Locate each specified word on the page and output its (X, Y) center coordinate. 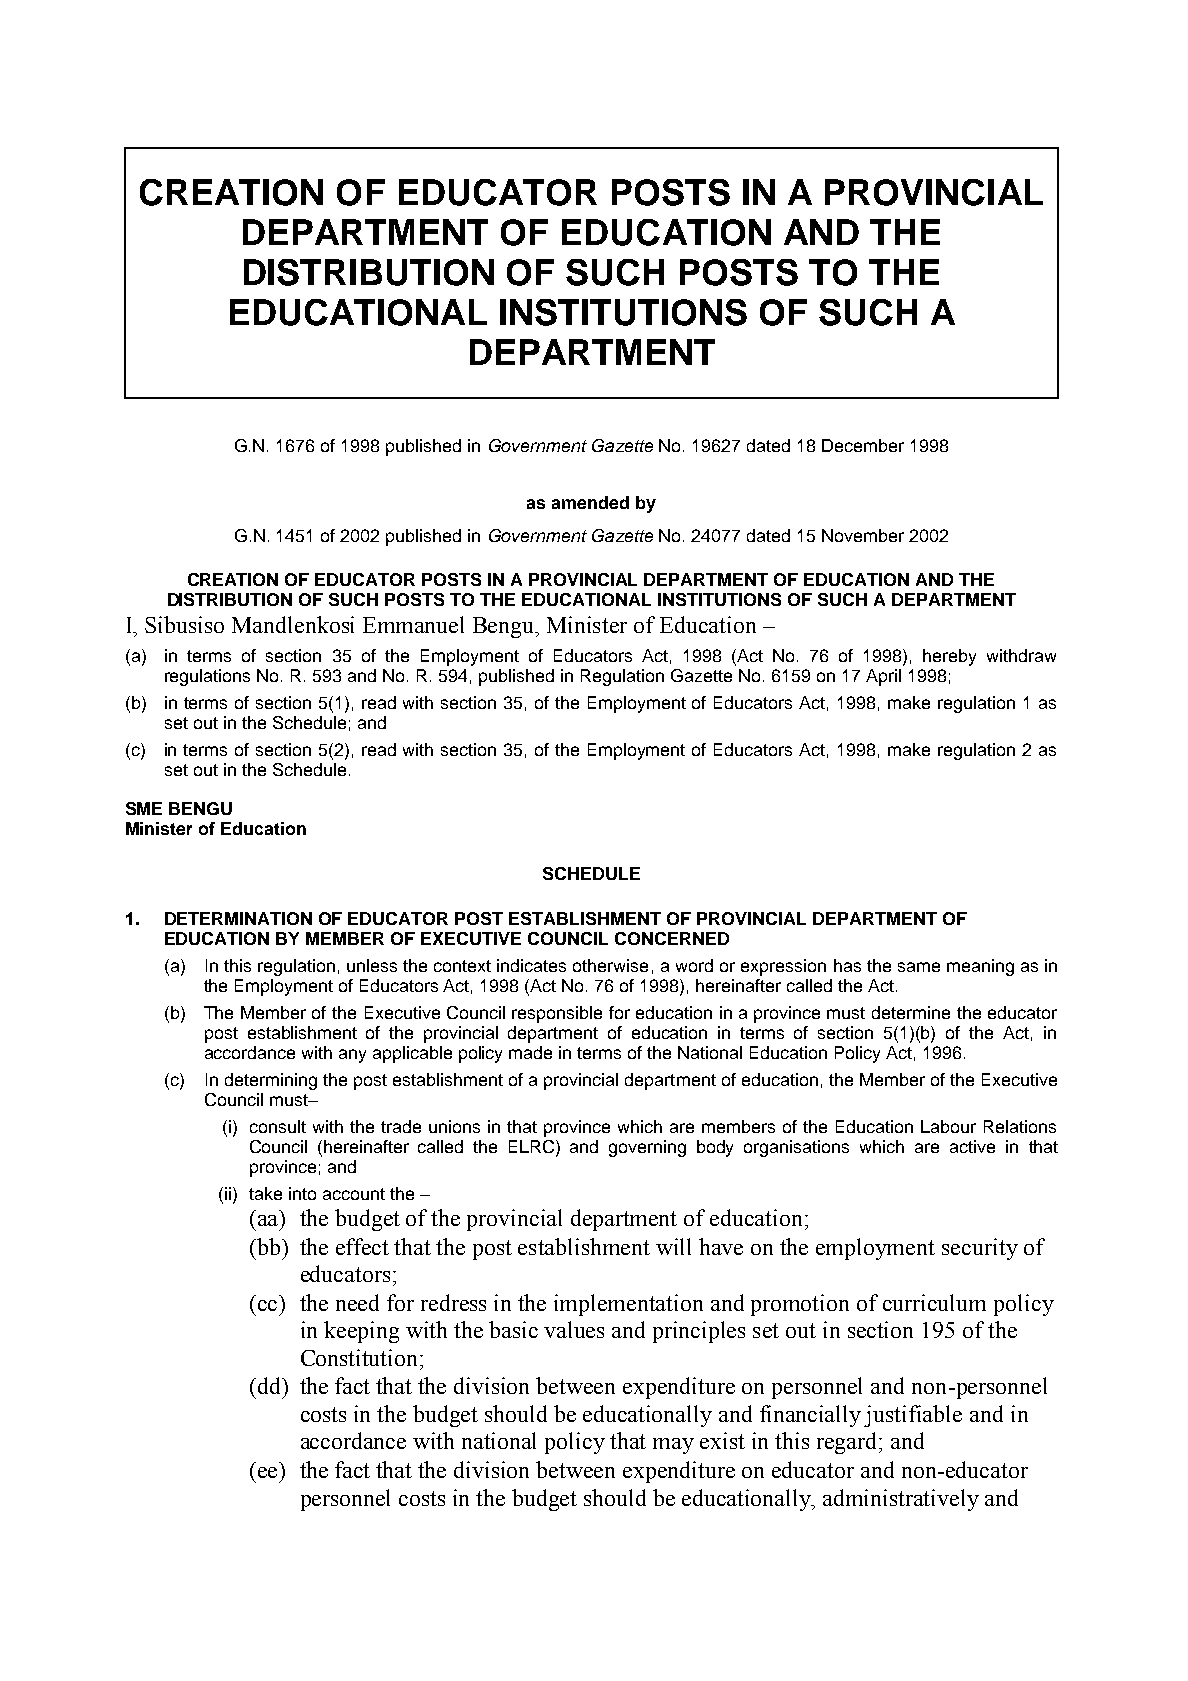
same (919, 967)
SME (144, 808)
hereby (949, 657)
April (883, 677)
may (673, 1446)
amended (590, 502)
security (980, 1249)
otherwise (610, 965)
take (265, 1193)
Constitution (361, 1357)
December (863, 445)
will (673, 1246)
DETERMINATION (238, 918)
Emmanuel (413, 624)
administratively (901, 1500)
